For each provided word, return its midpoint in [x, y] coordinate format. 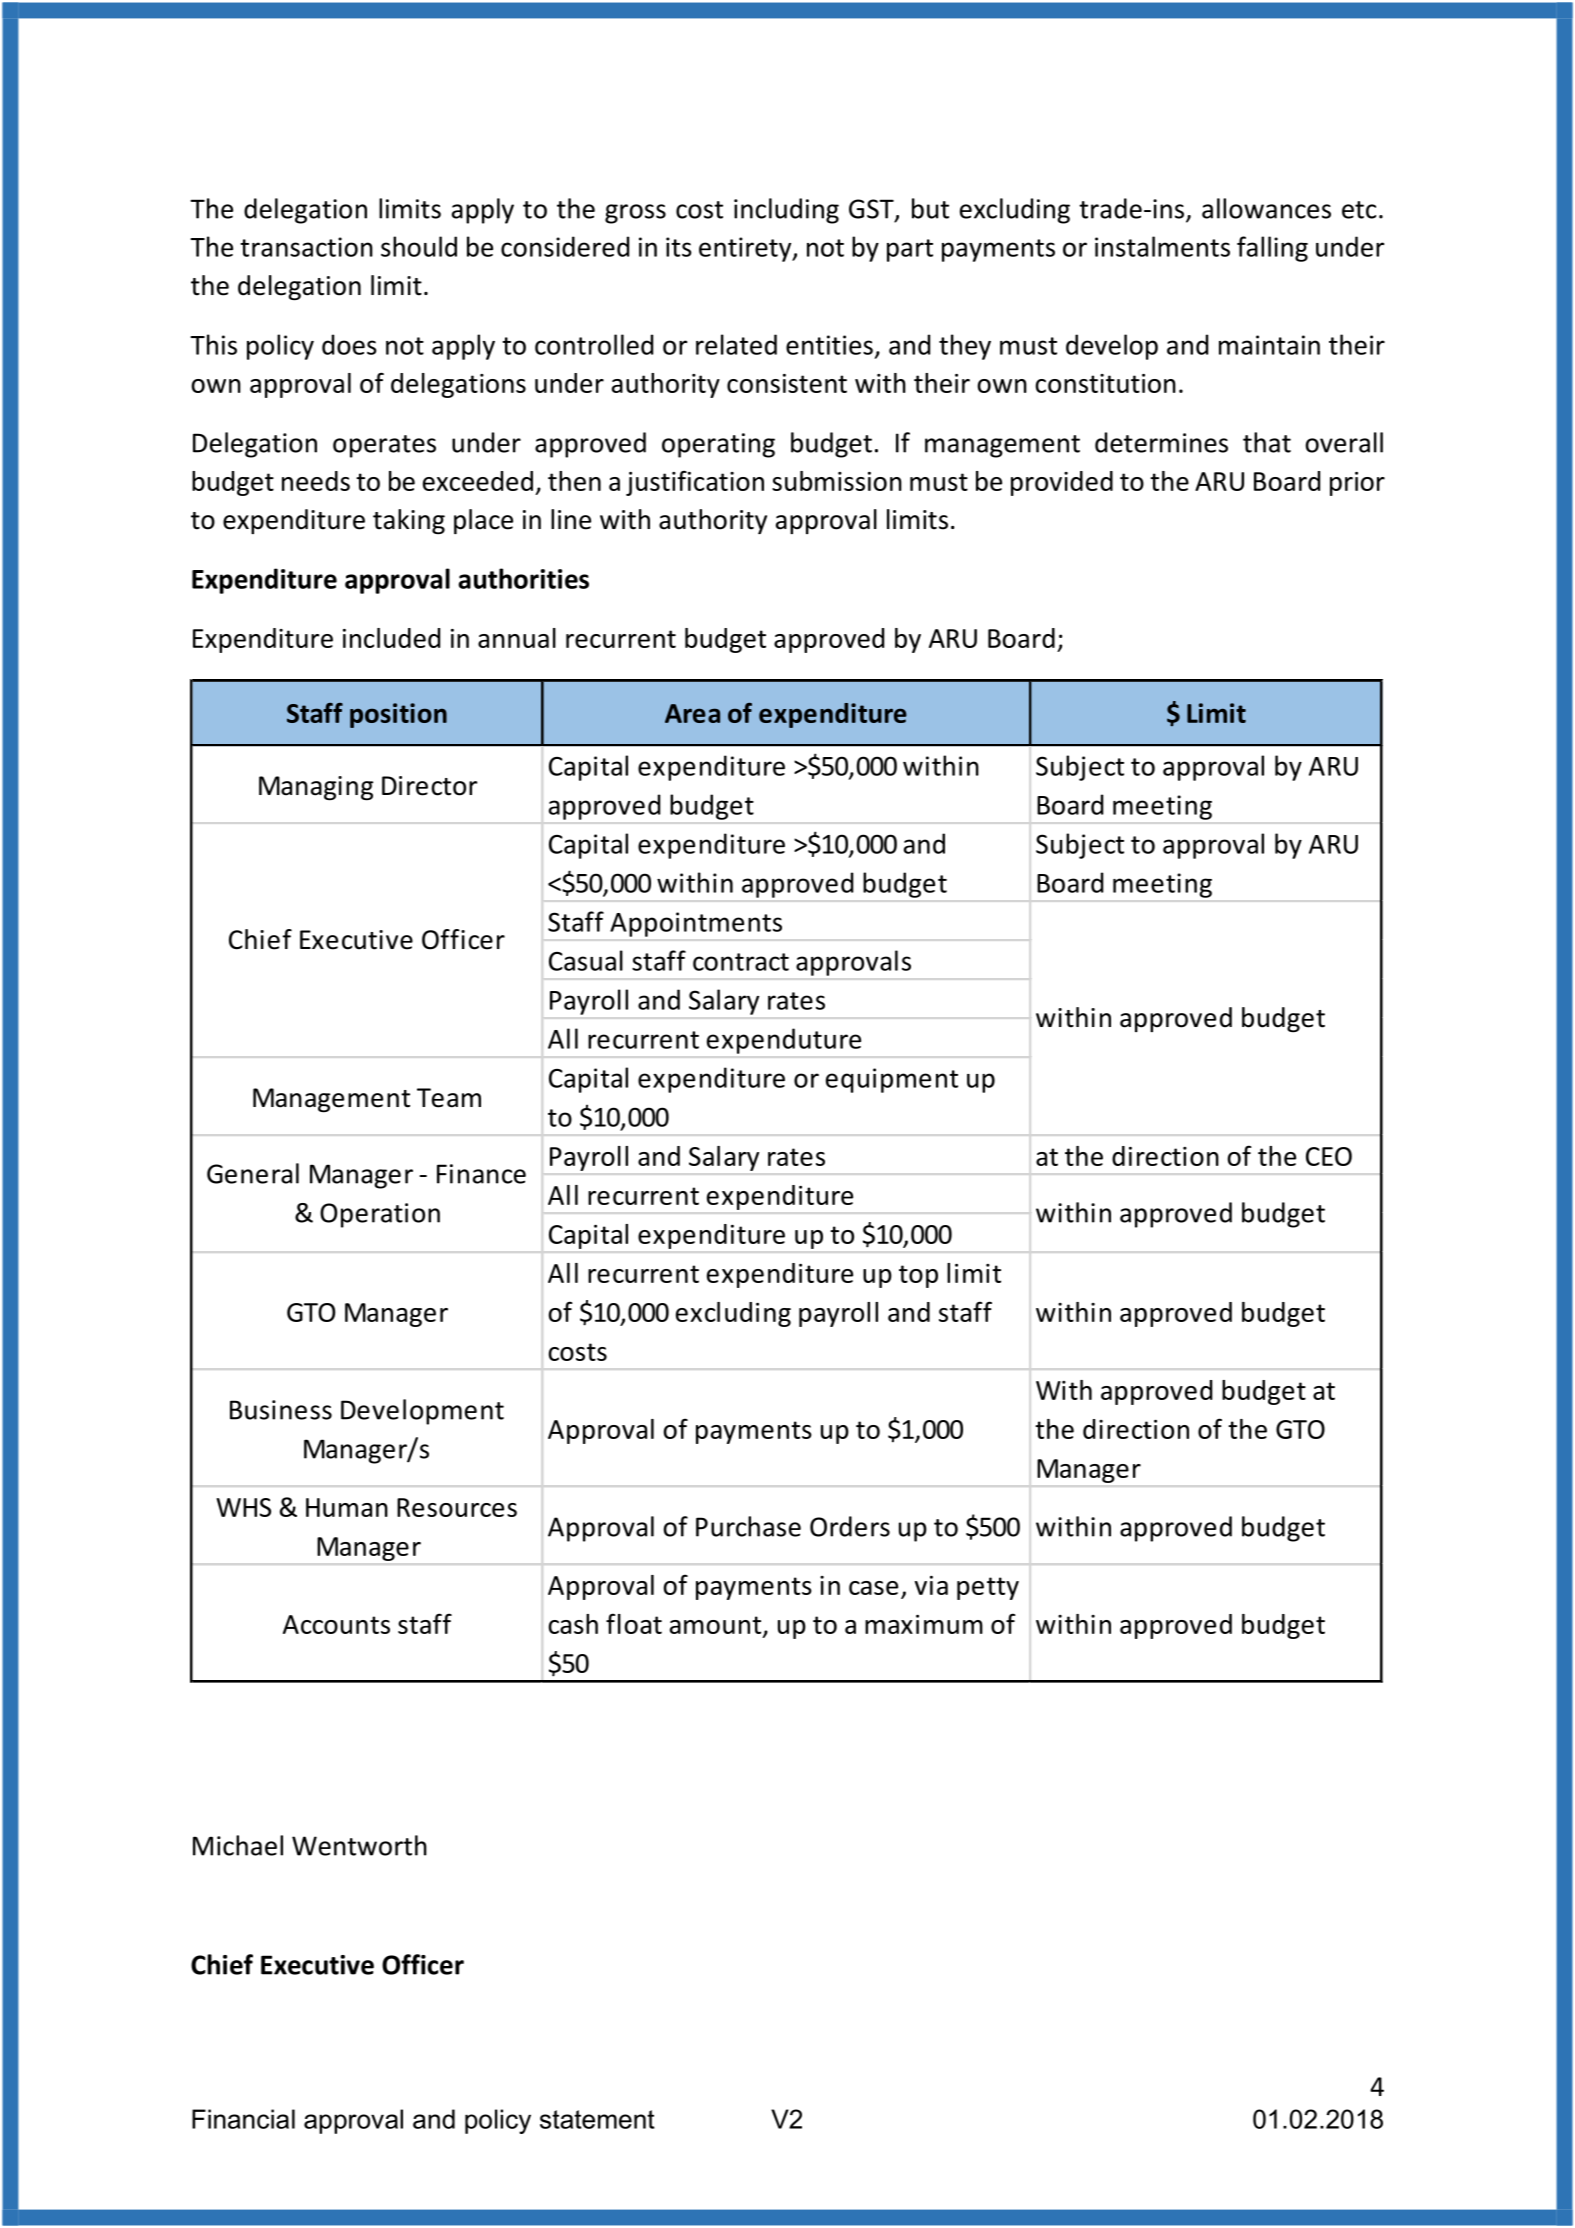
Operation [380, 1215]
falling [1272, 249]
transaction [306, 247]
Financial [243, 2119]
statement [597, 2119]
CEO [1329, 1156]
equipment [892, 1080]
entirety [746, 249]
